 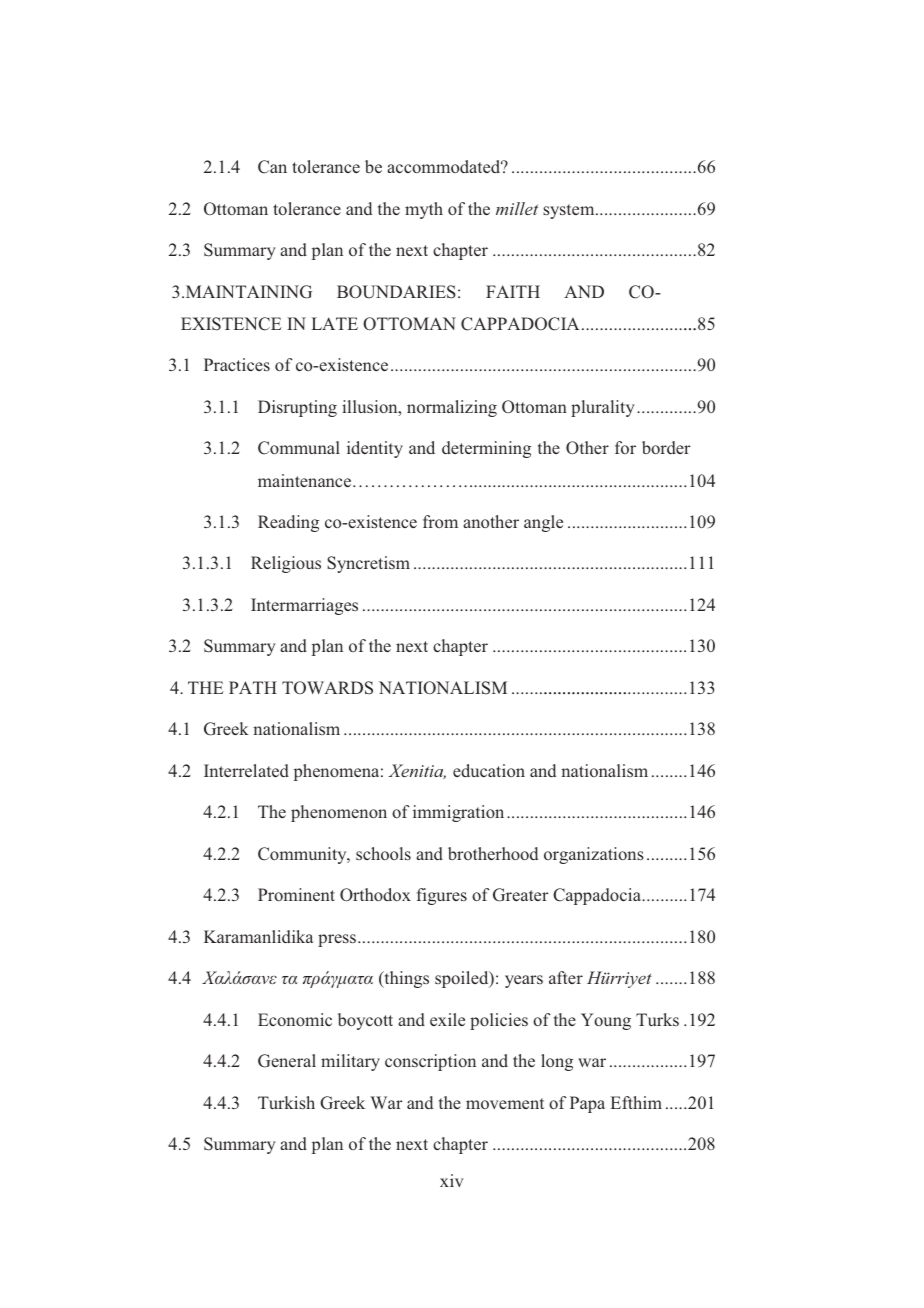 What do you see at coordinates (452, 408) in the page?
I see `normalizing` at bounding box center [452, 408].
